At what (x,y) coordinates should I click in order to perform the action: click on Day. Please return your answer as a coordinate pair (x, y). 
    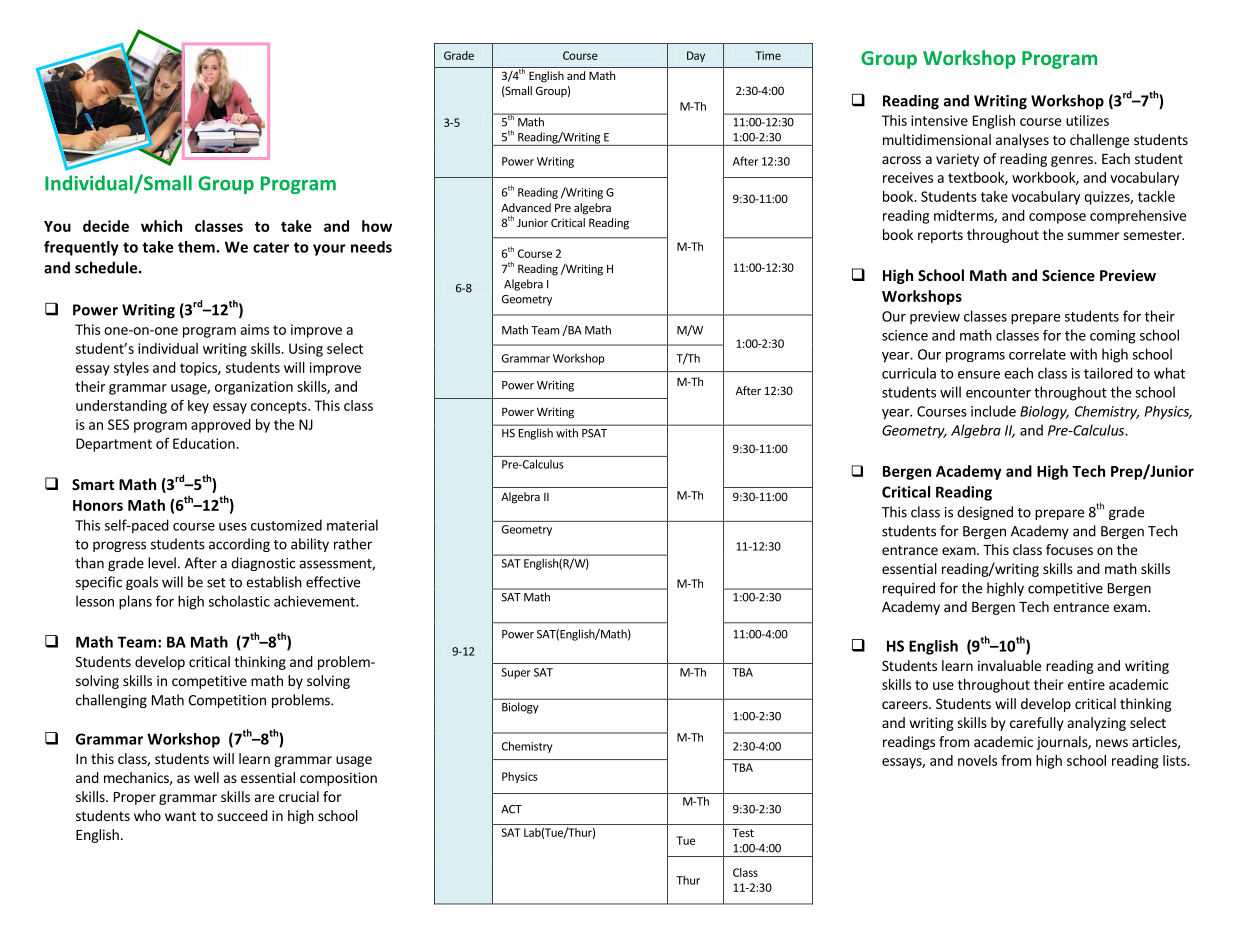
    Looking at the image, I should click on (696, 56).
